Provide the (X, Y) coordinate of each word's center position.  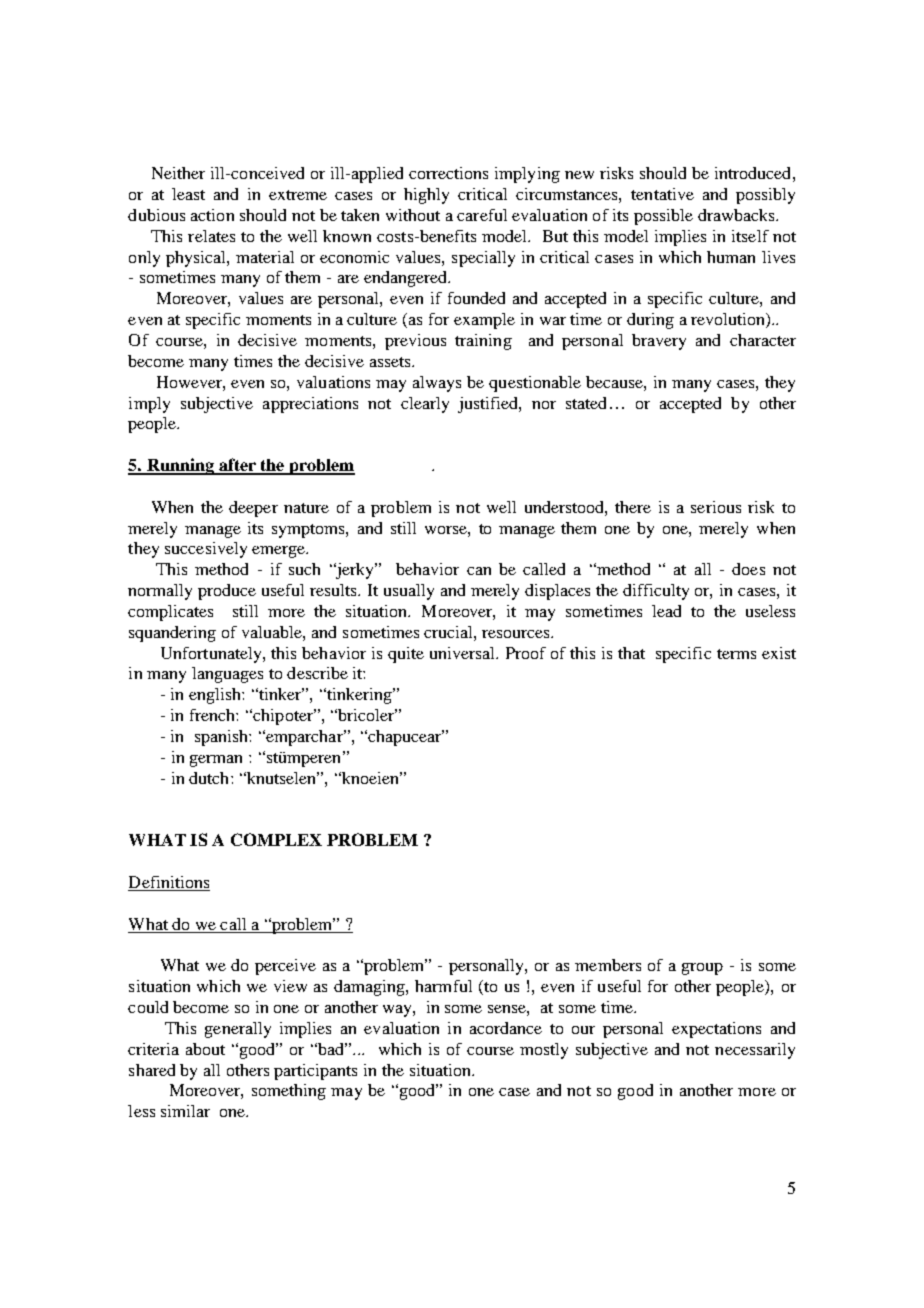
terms (736, 654)
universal (463, 653)
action (212, 215)
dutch (210, 778)
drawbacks (737, 215)
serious (716, 507)
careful (482, 215)
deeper (253, 509)
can (479, 571)
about (205, 1049)
